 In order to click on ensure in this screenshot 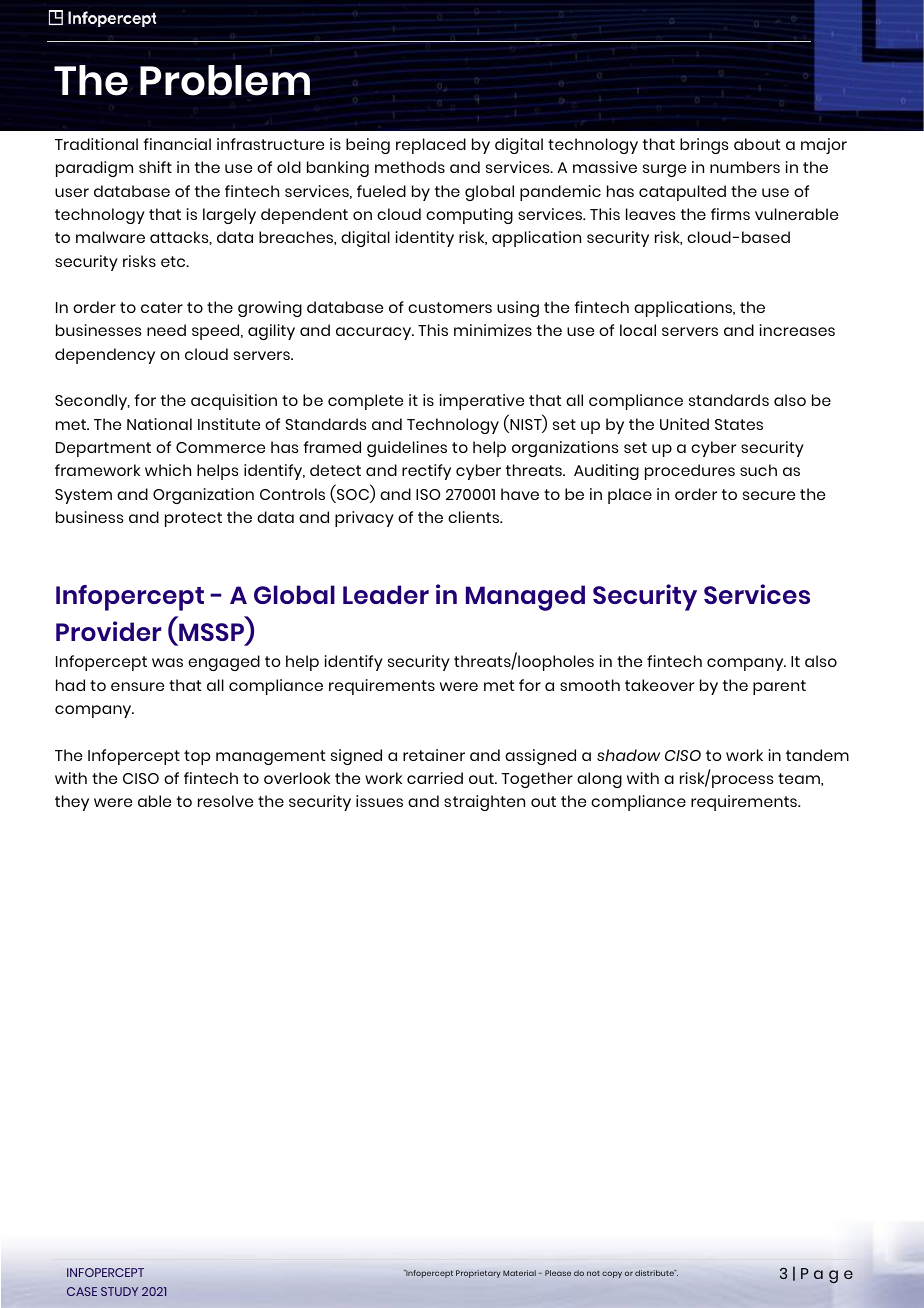, I will do `click(137, 686)`.
